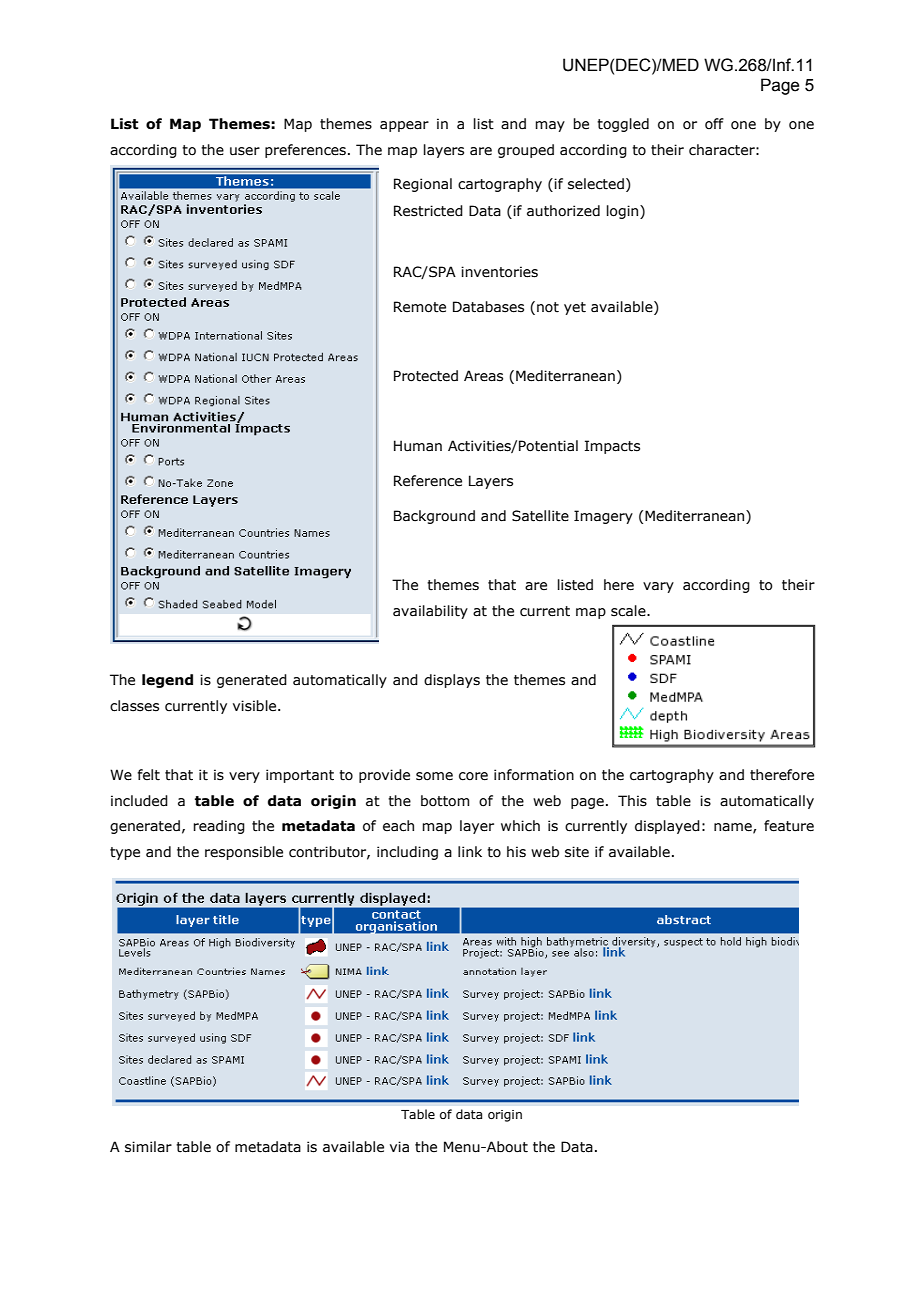 Image resolution: width=924 pixels, height=1308 pixels. What do you see at coordinates (667, 827) in the page?
I see `displayed` at bounding box center [667, 827].
